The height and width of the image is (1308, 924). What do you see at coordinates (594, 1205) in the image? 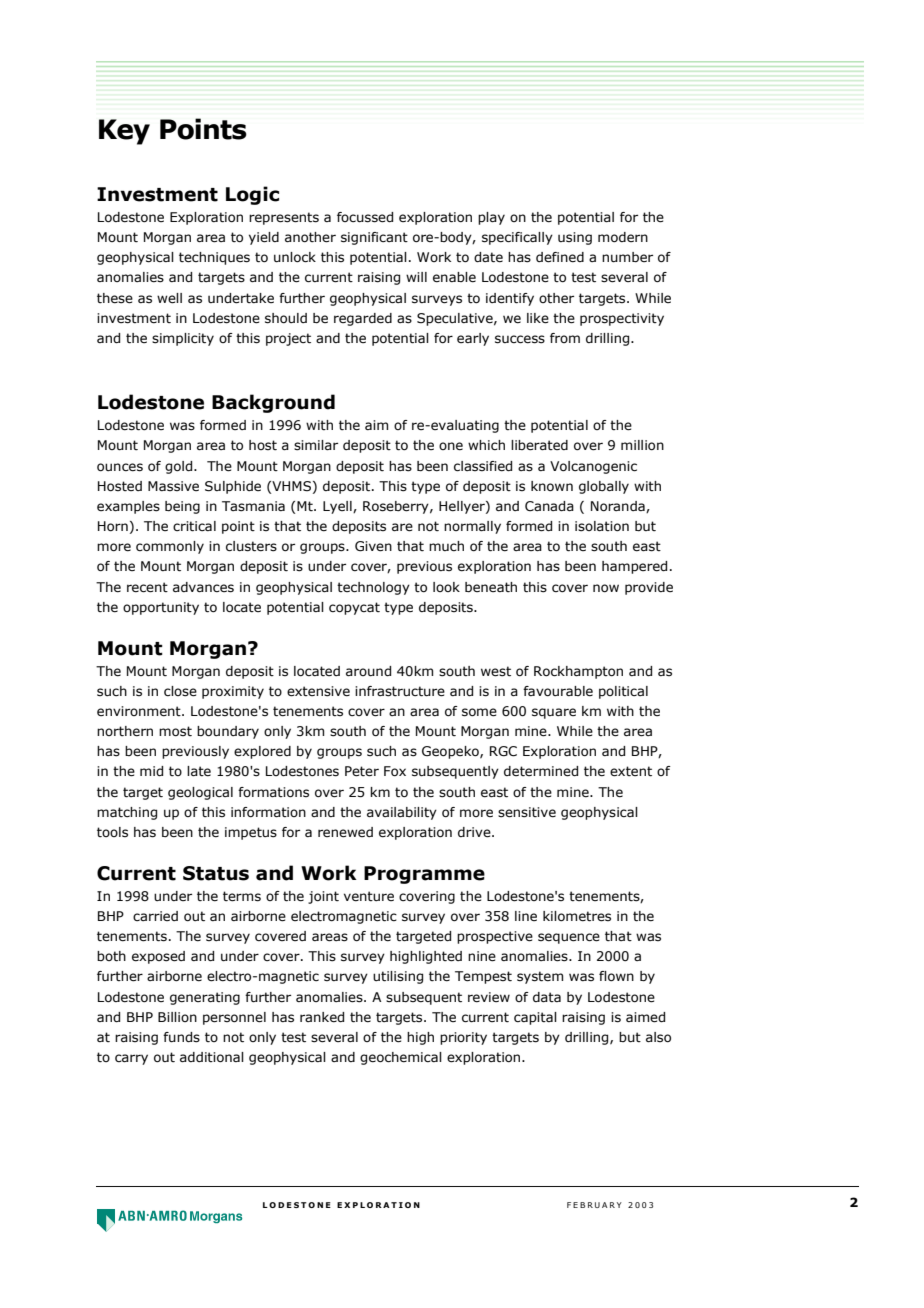
I see `FEBRUARY` at bounding box center [594, 1205].
